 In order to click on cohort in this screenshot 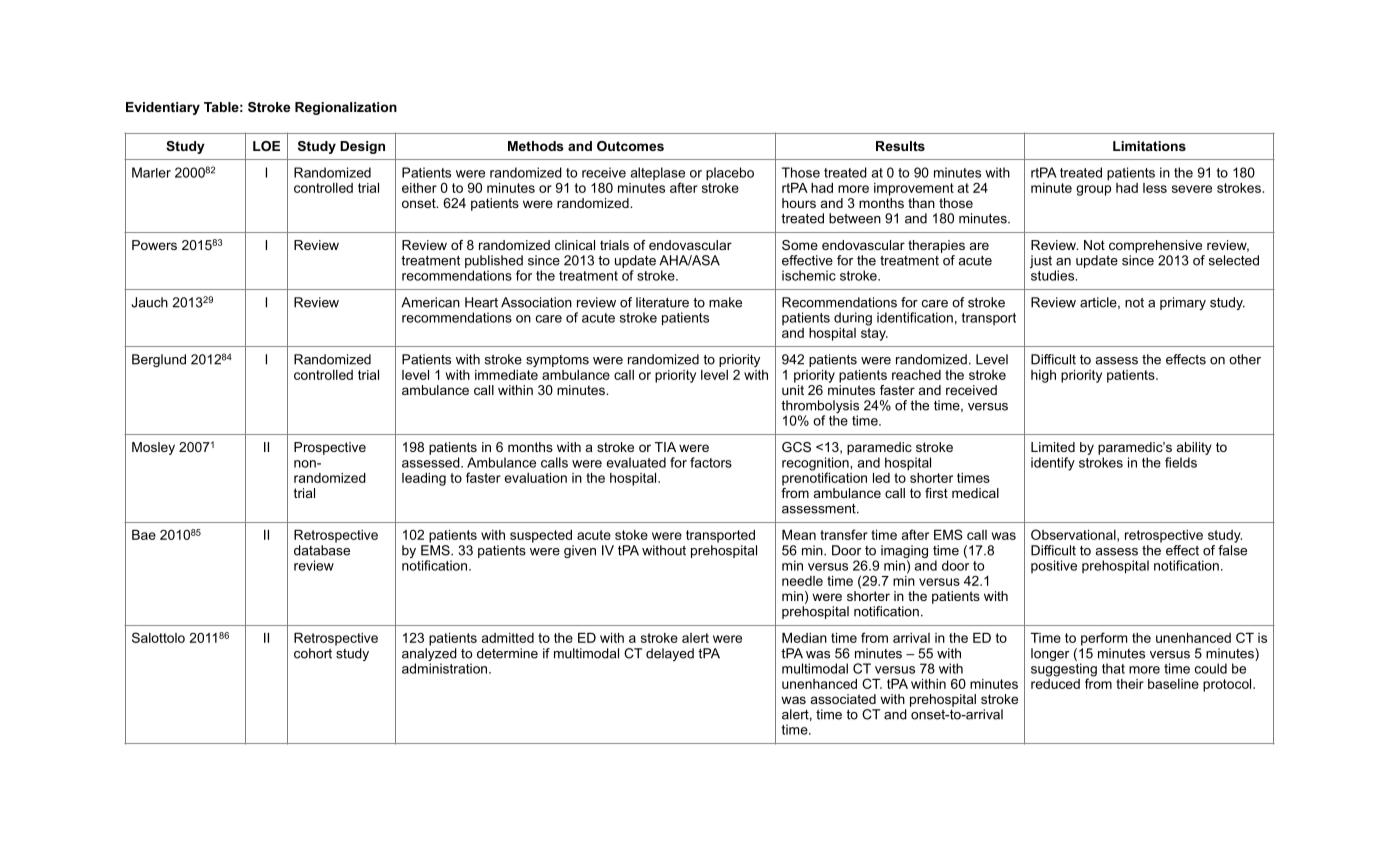, I will do `click(313, 653)`.
